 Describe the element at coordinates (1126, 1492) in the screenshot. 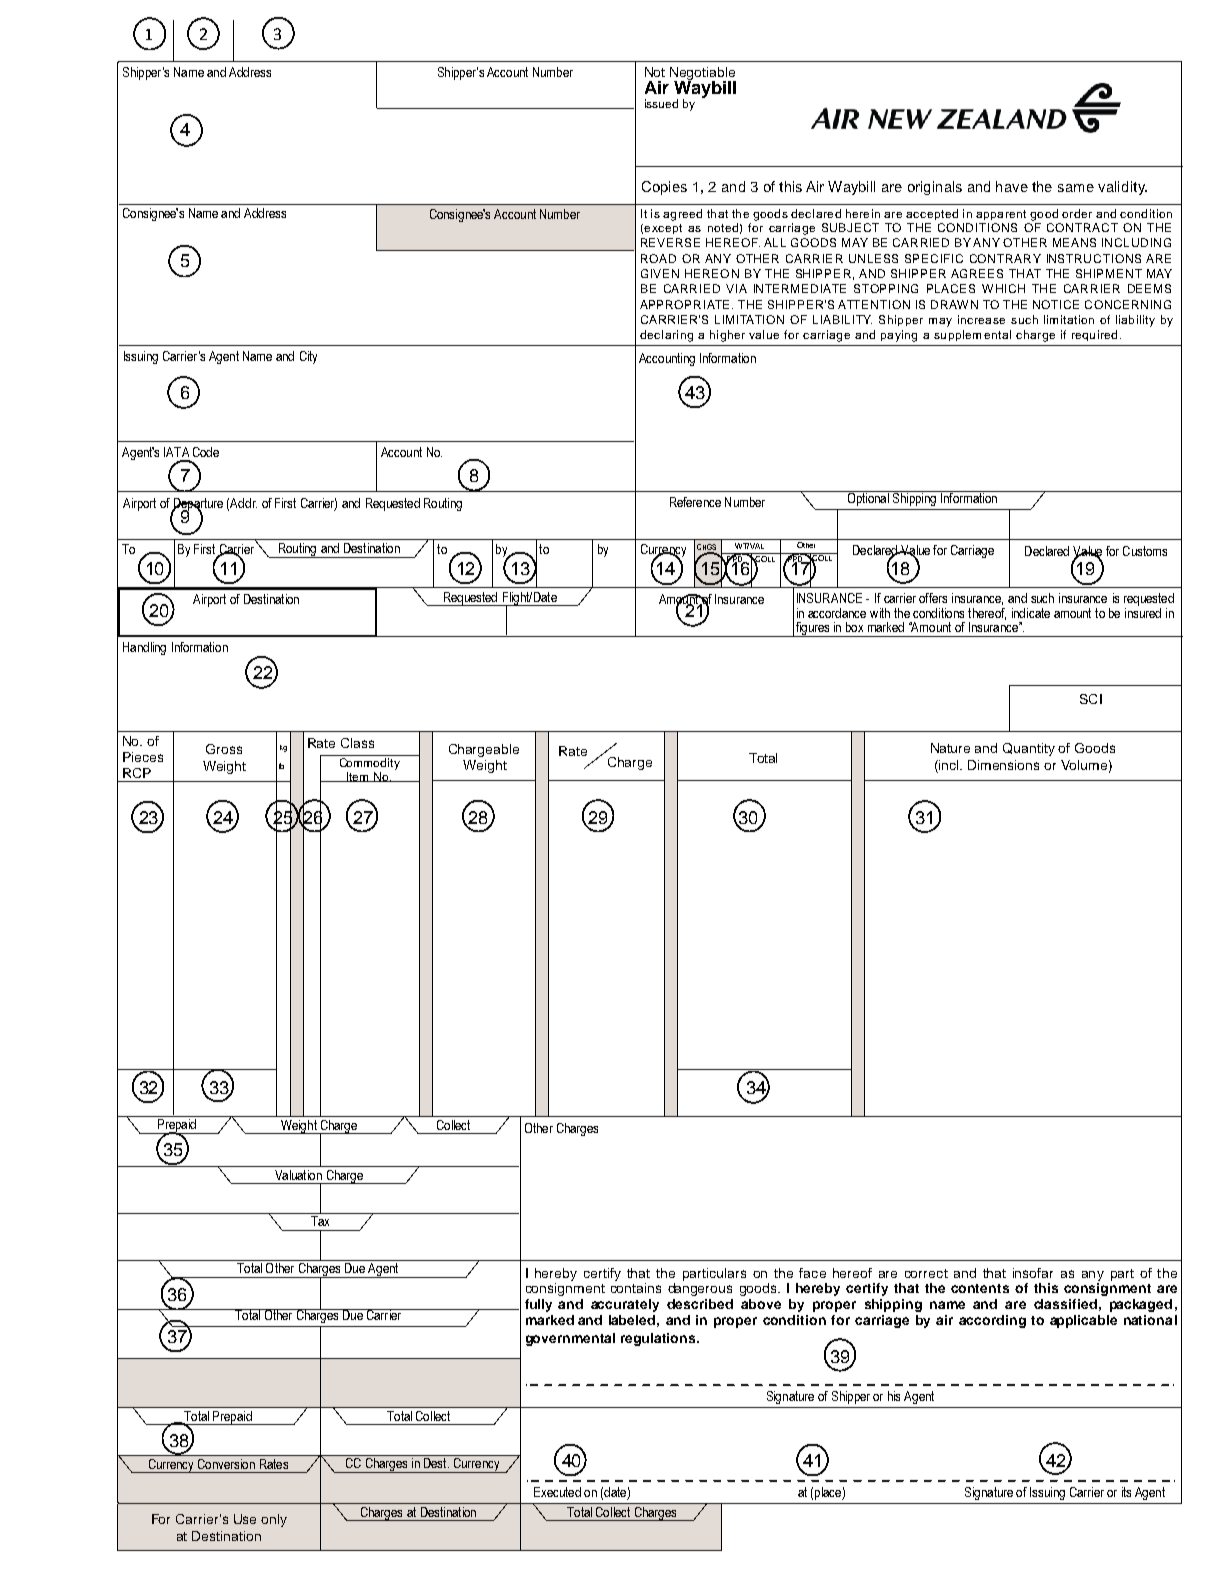

I see `its` at that location.
